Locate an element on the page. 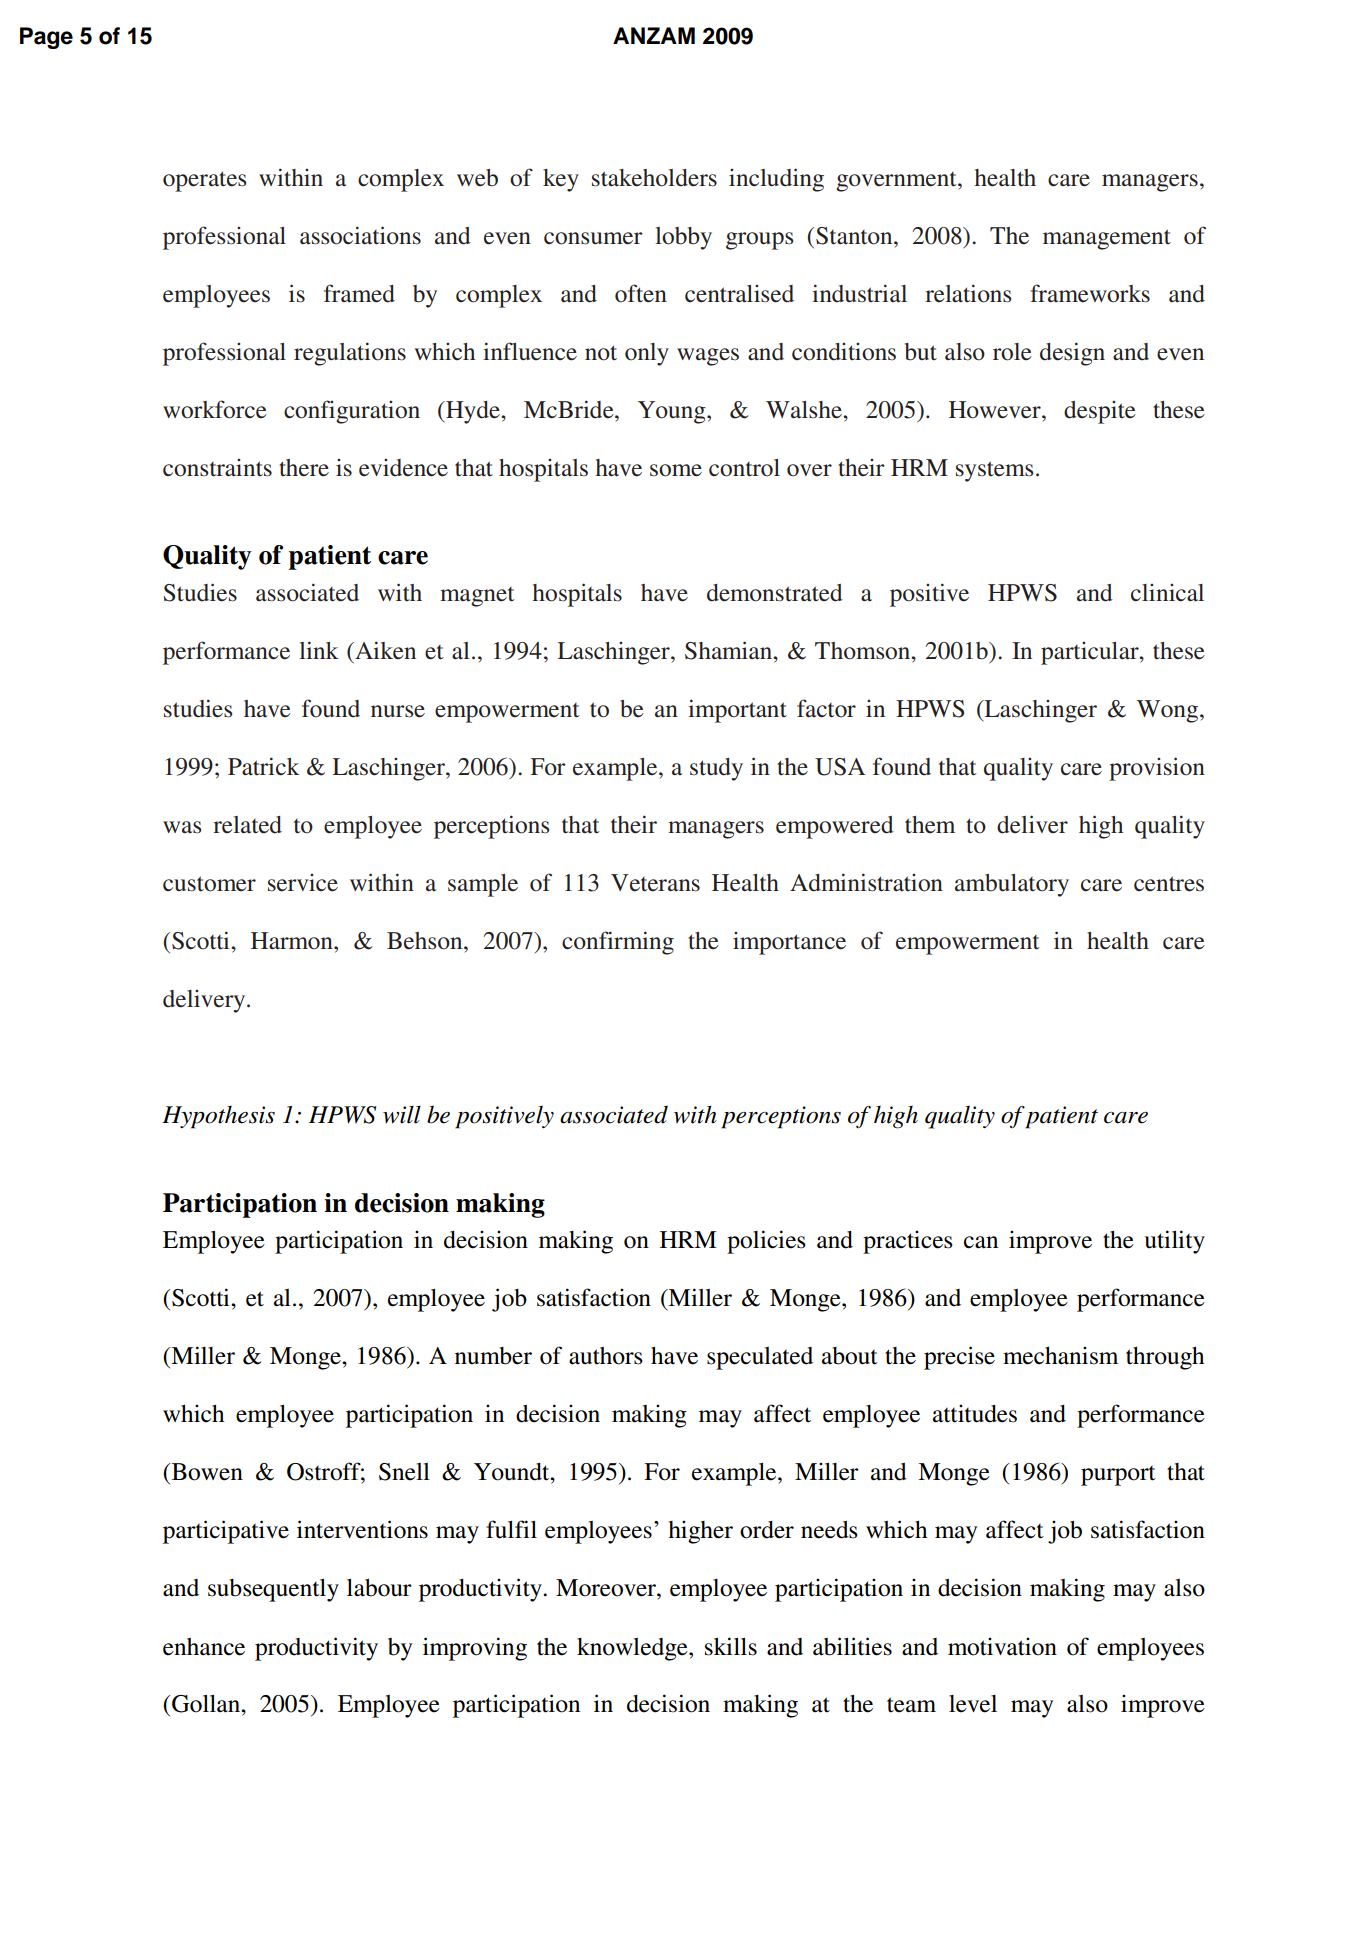 The width and height of the document is (1367, 1934). Veterans is located at coordinates (655, 883).
